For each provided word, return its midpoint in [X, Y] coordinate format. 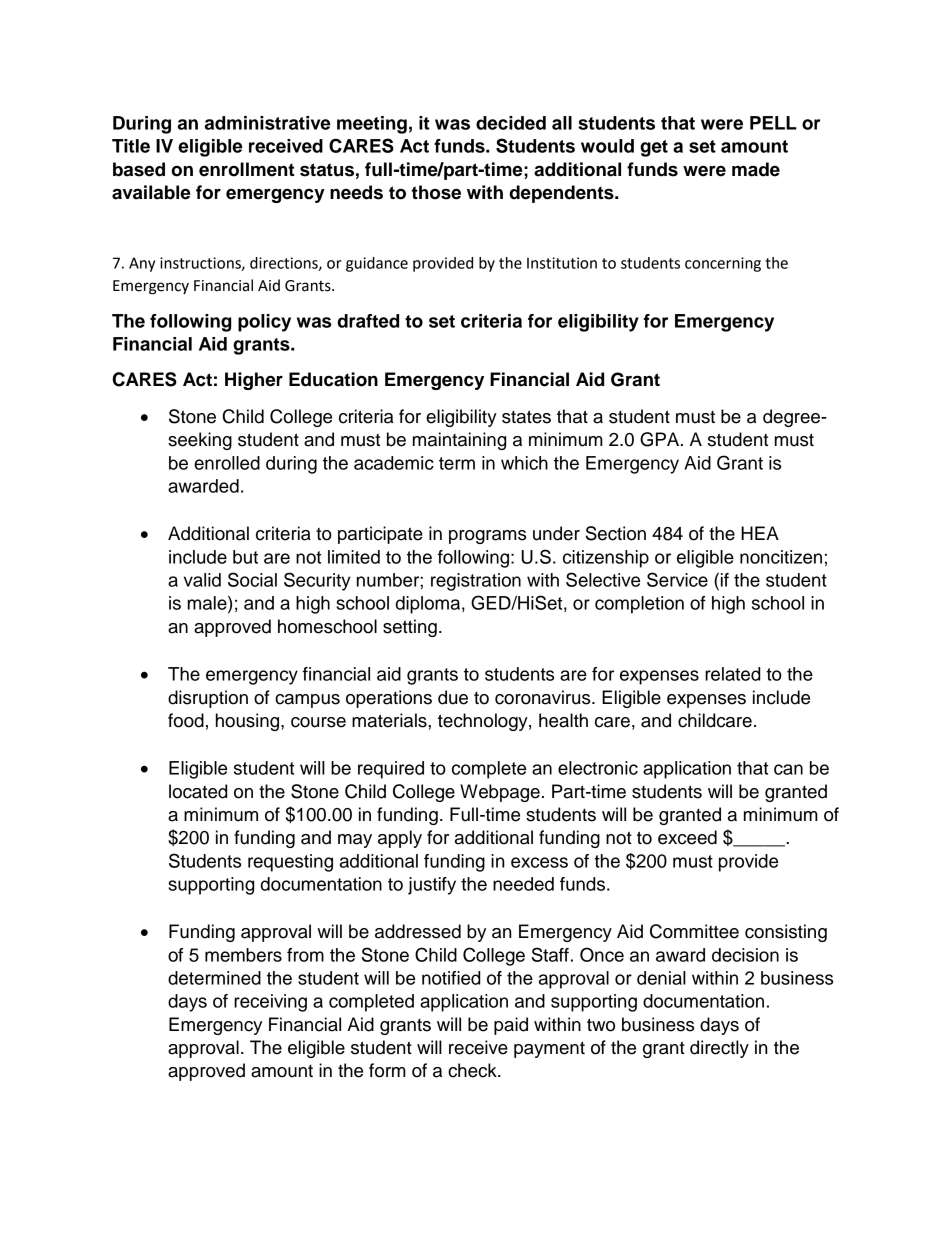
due [453, 697]
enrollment [247, 169]
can [788, 769]
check [473, 1070]
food [186, 720]
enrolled [227, 463]
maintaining [459, 441]
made [756, 169]
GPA [661, 439]
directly [719, 1049]
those [436, 192]
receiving [270, 1003]
